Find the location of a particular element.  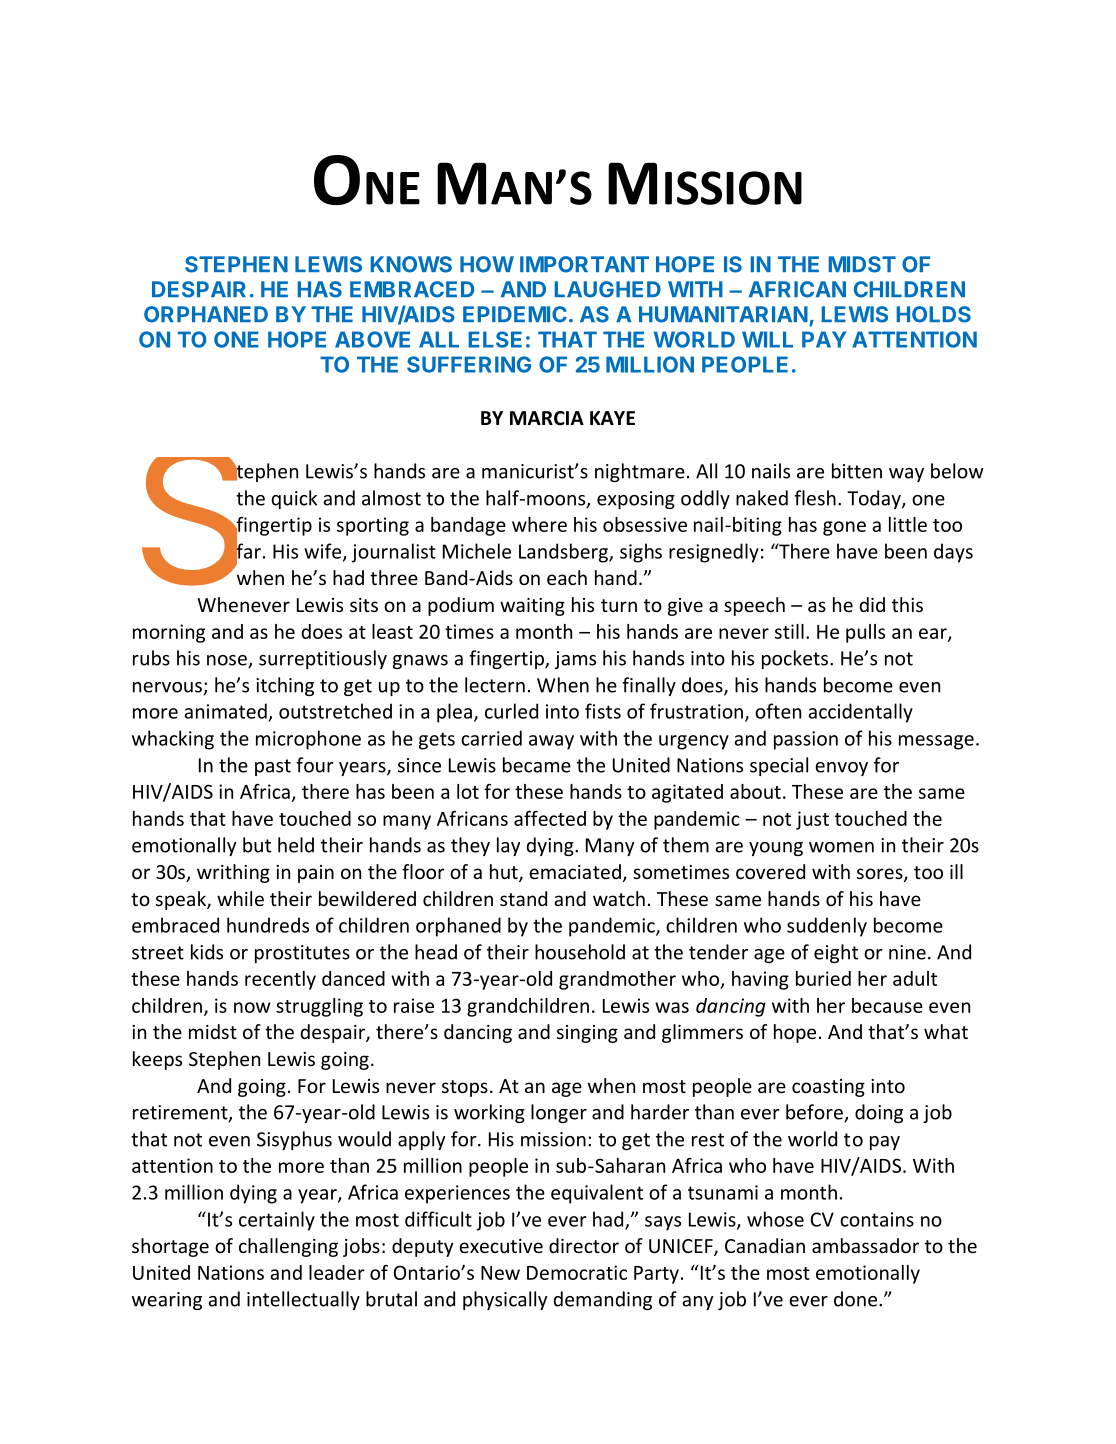

singing is located at coordinates (587, 1034).
